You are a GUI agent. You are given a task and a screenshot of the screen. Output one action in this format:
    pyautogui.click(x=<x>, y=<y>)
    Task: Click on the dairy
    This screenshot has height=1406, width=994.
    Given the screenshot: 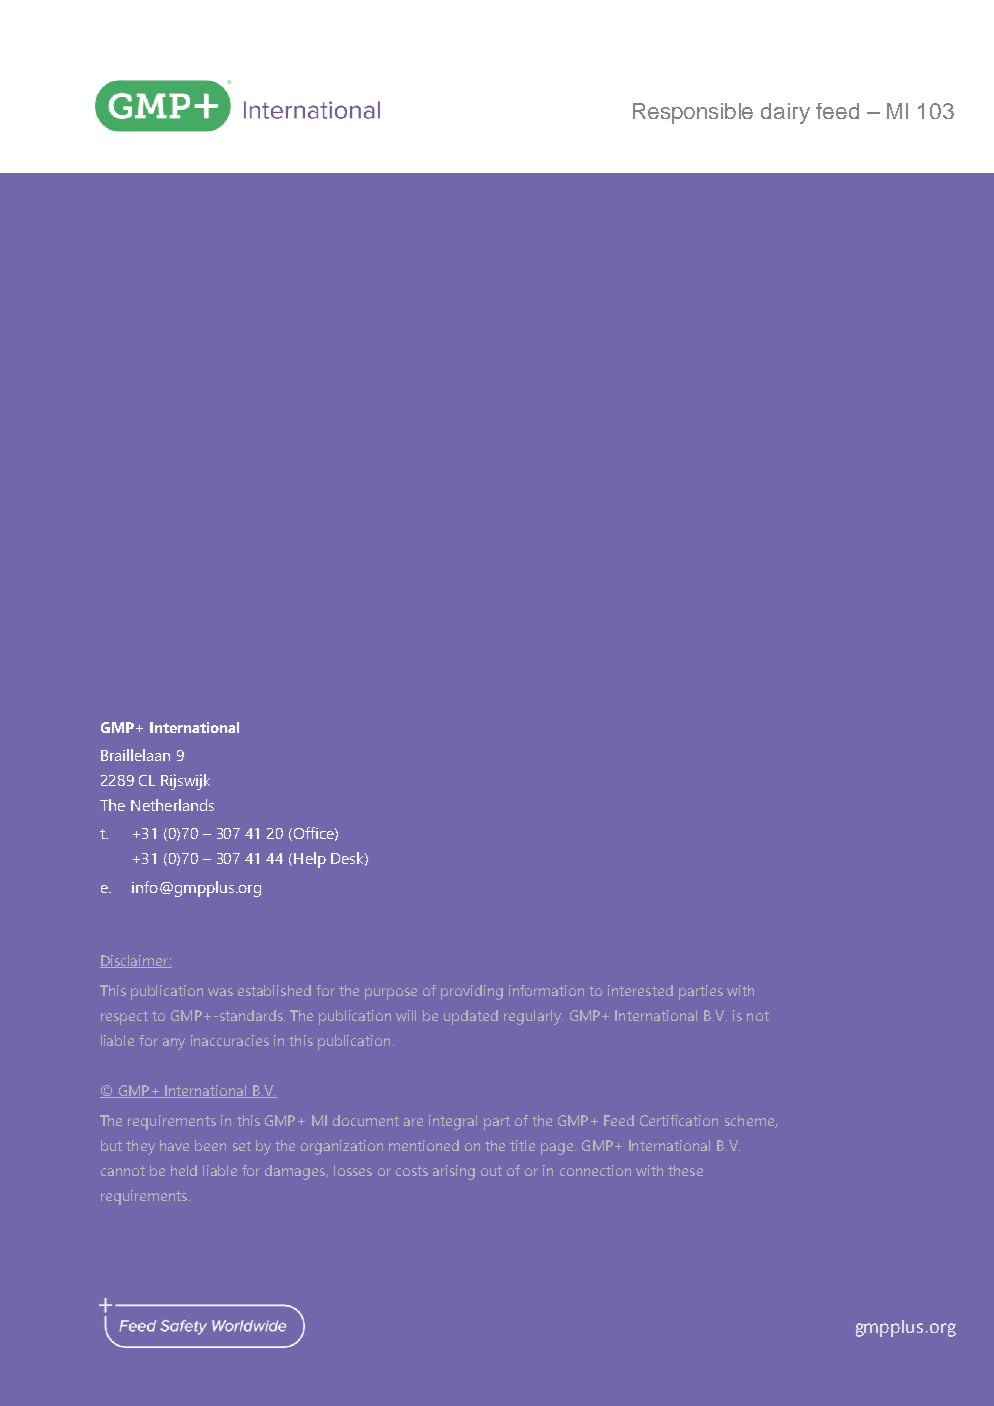 What is the action you would take?
    pyautogui.click(x=785, y=113)
